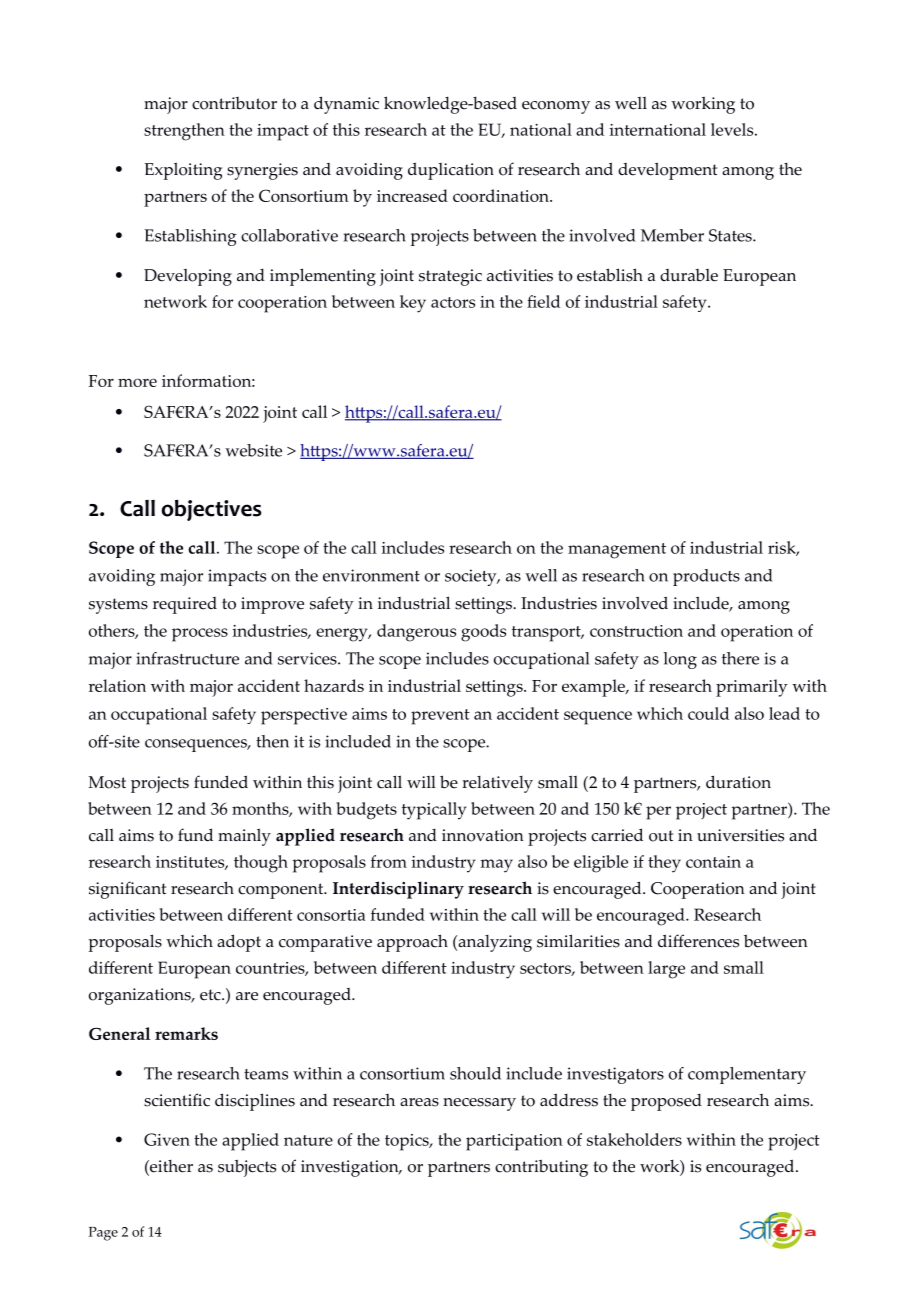 The height and width of the screenshot is (1308, 924). Describe the element at coordinates (239, 943) in the screenshot. I see `adopt` at that location.
